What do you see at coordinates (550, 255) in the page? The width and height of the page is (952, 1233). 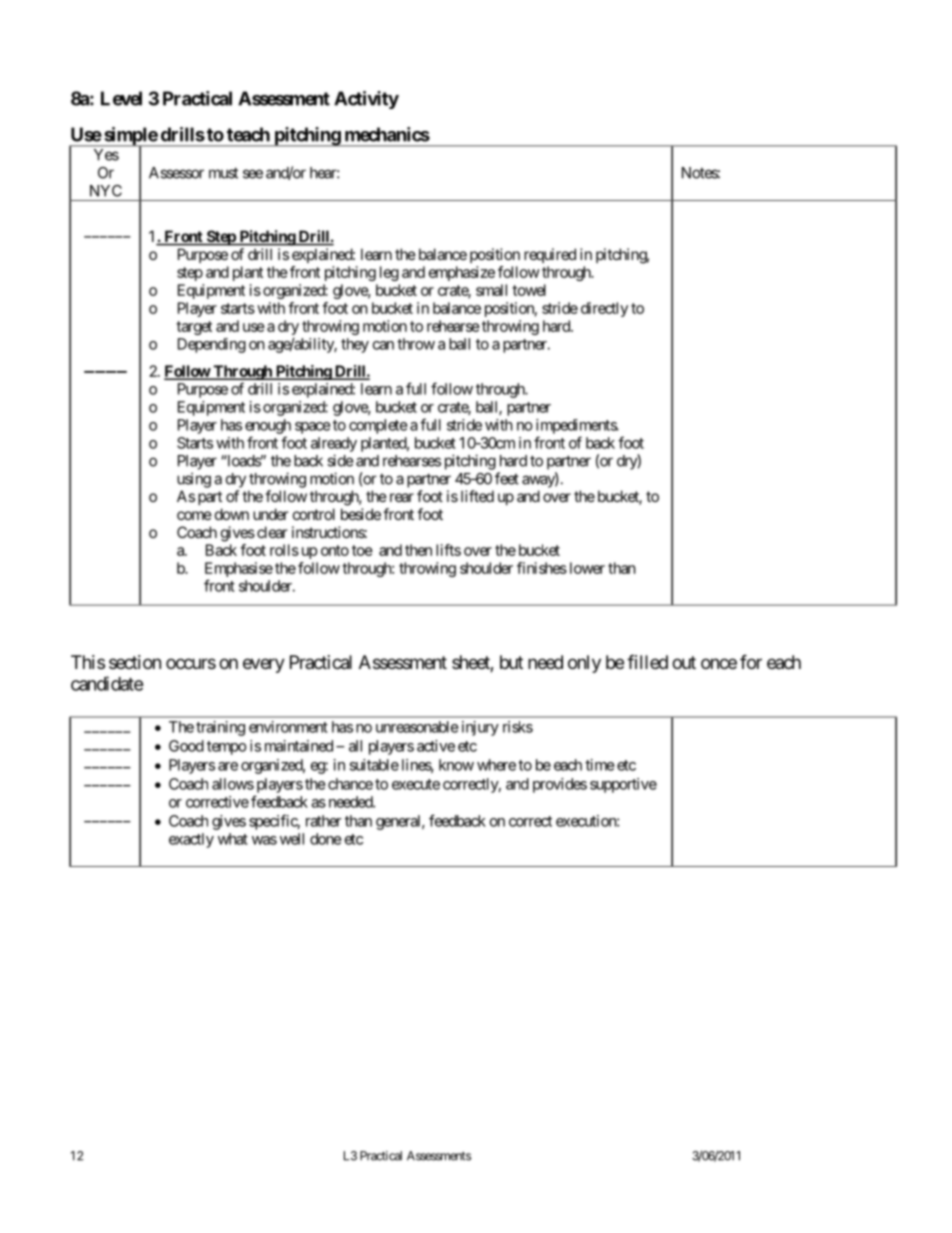 I see `required` at bounding box center [550, 255].
